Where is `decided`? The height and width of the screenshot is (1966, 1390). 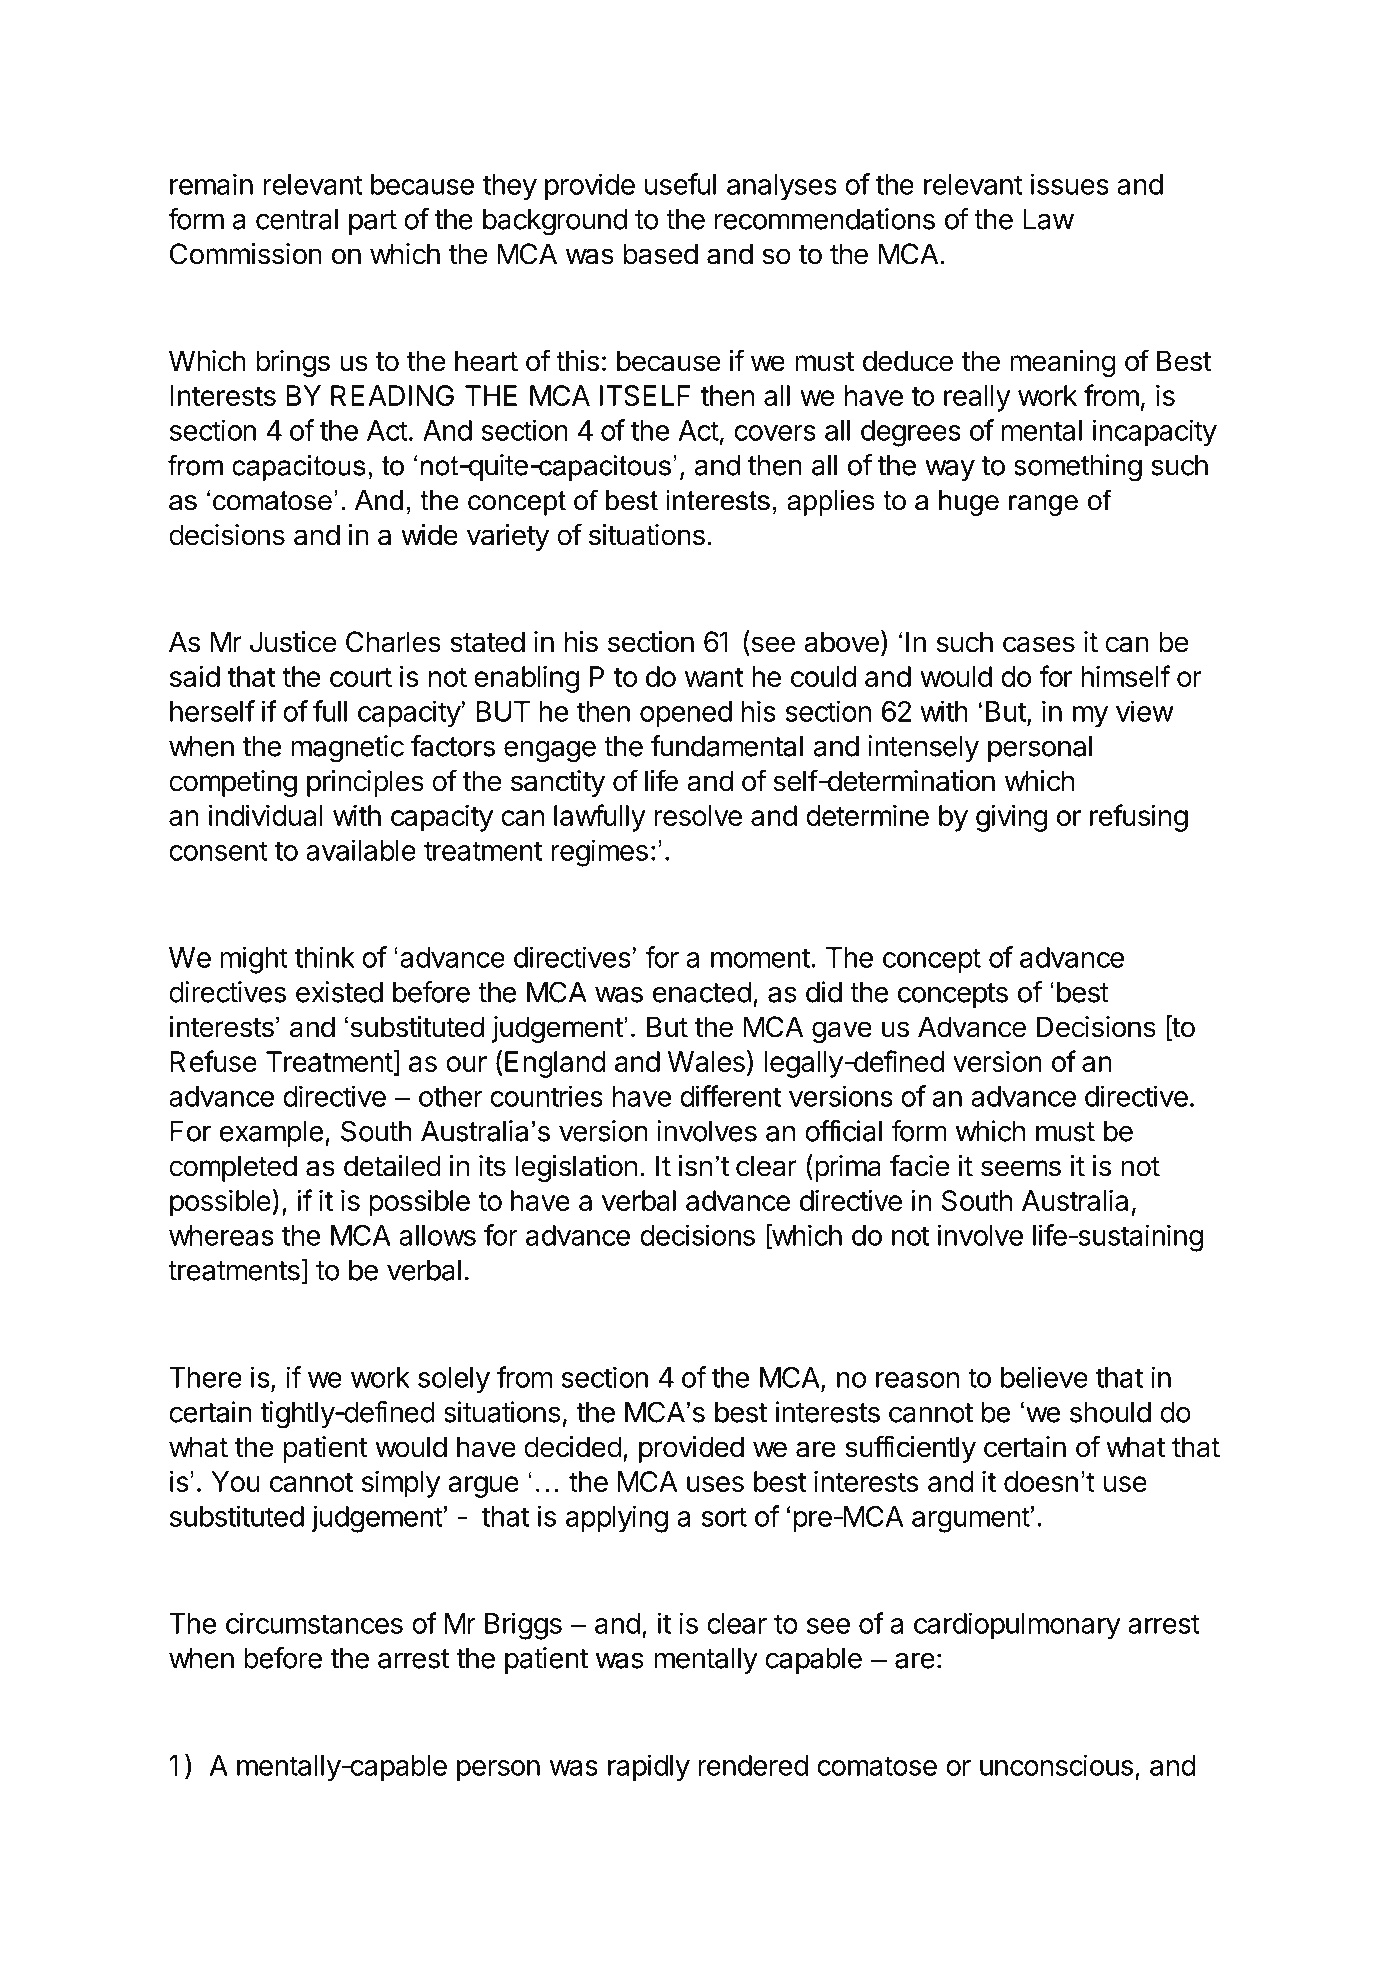 decided is located at coordinates (573, 1447).
